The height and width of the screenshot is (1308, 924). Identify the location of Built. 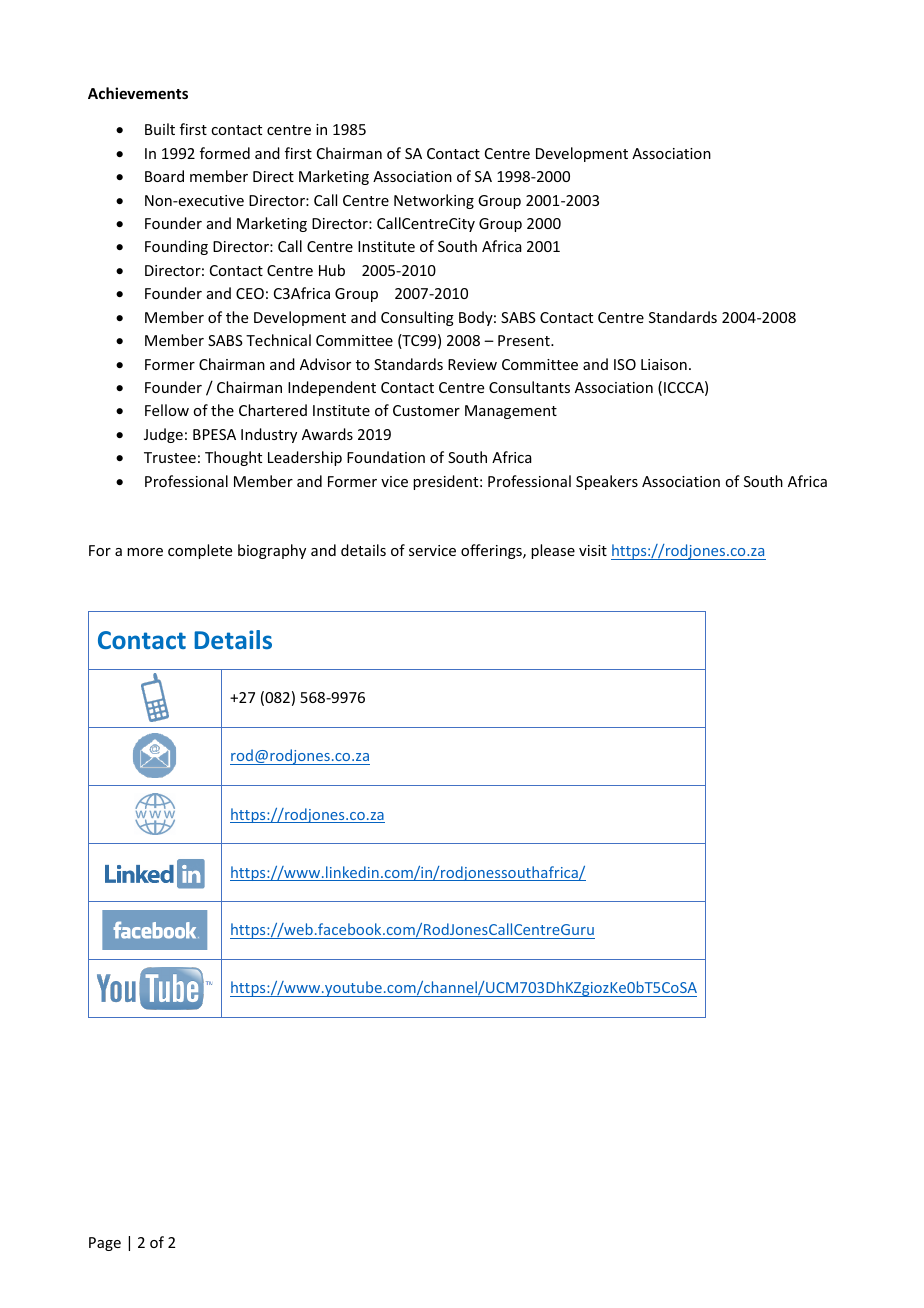
(160, 129).
